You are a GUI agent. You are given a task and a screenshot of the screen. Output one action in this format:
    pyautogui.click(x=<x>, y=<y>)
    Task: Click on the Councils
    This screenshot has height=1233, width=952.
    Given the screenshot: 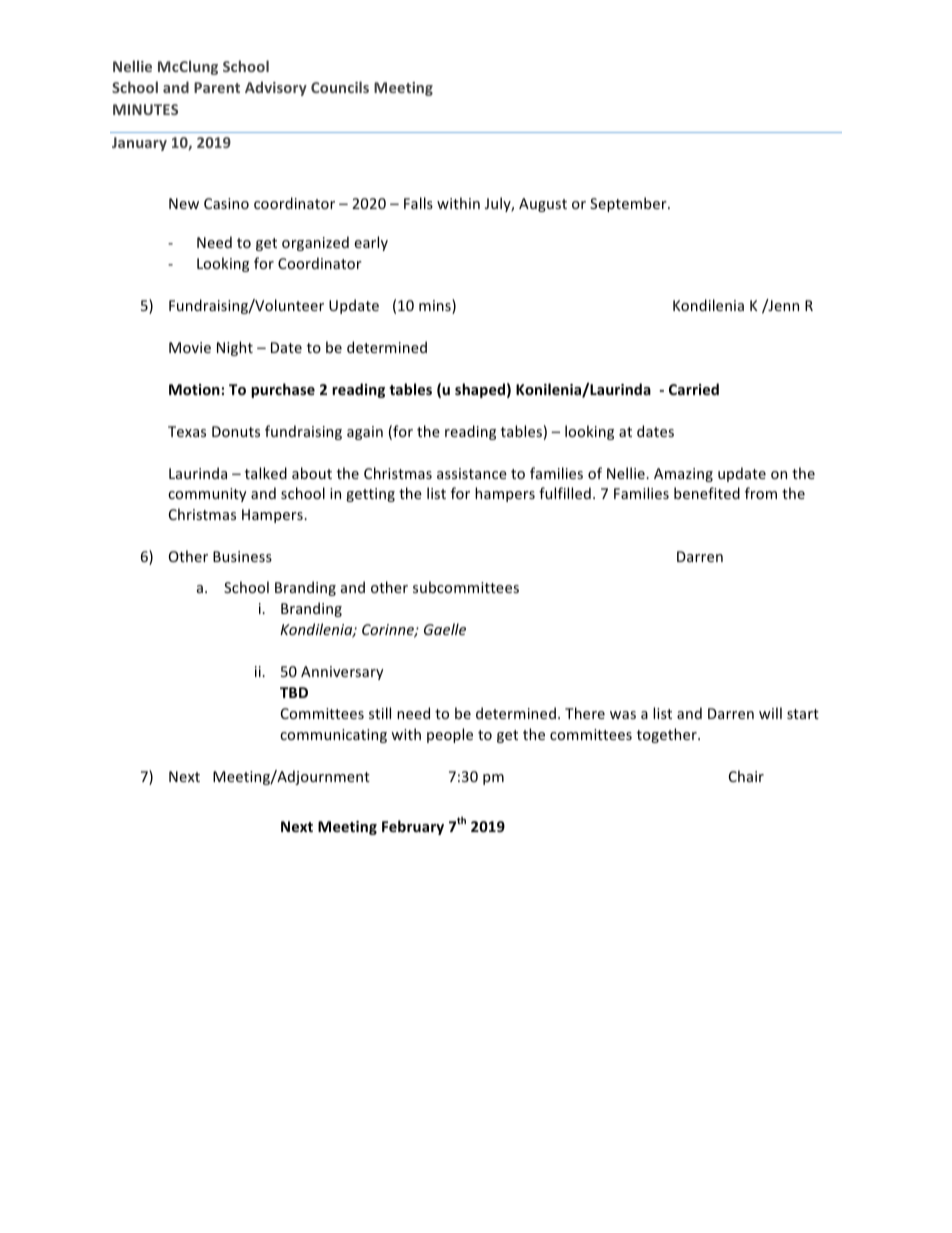 What is the action you would take?
    pyautogui.click(x=340, y=87)
